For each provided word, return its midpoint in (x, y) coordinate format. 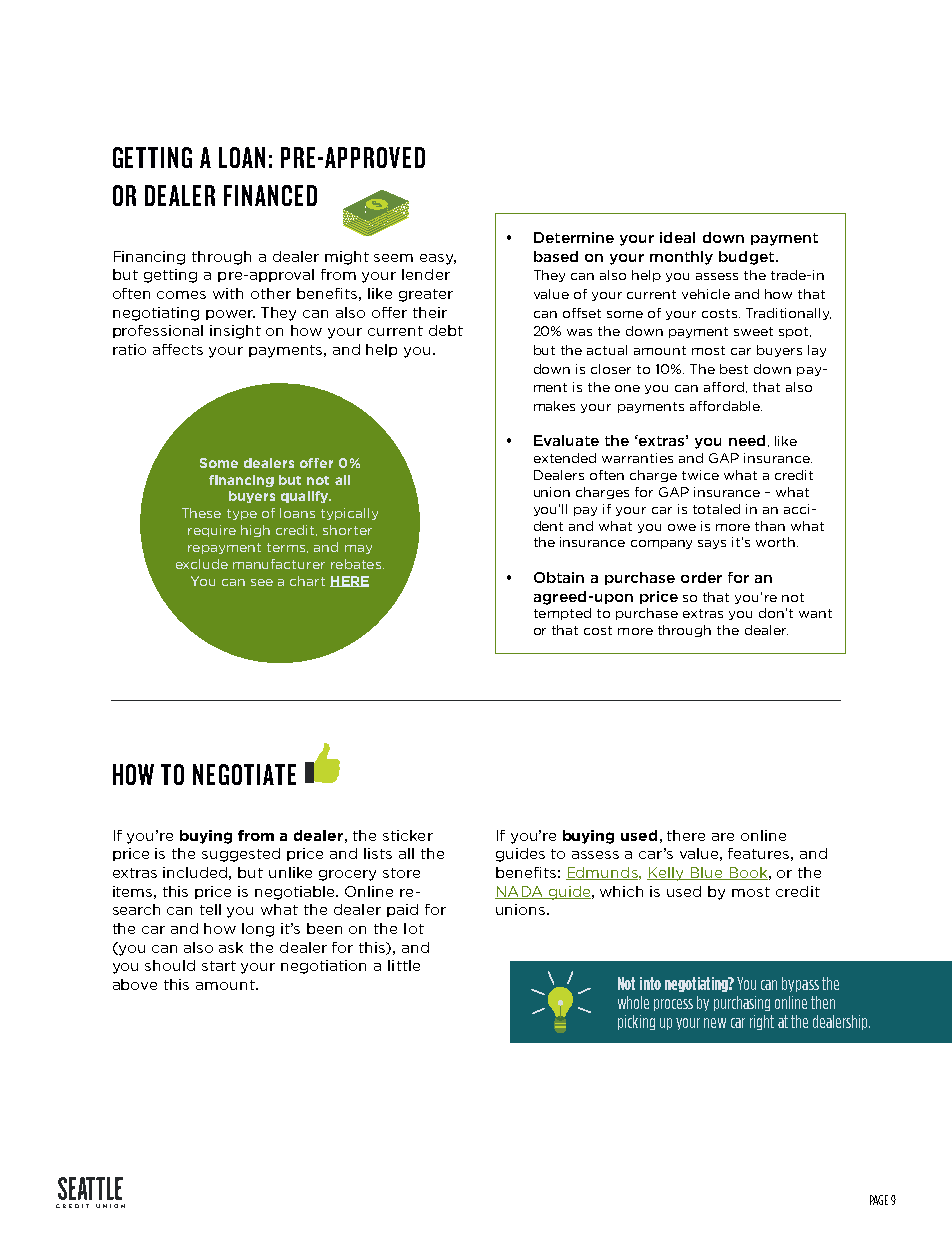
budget (748, 258)
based (556, 256)
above (135, 984)
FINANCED (270, 195)
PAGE (879, 1200)
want (815, 613)
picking (636, 1022)
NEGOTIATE (244, 774)
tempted (562, 614)
